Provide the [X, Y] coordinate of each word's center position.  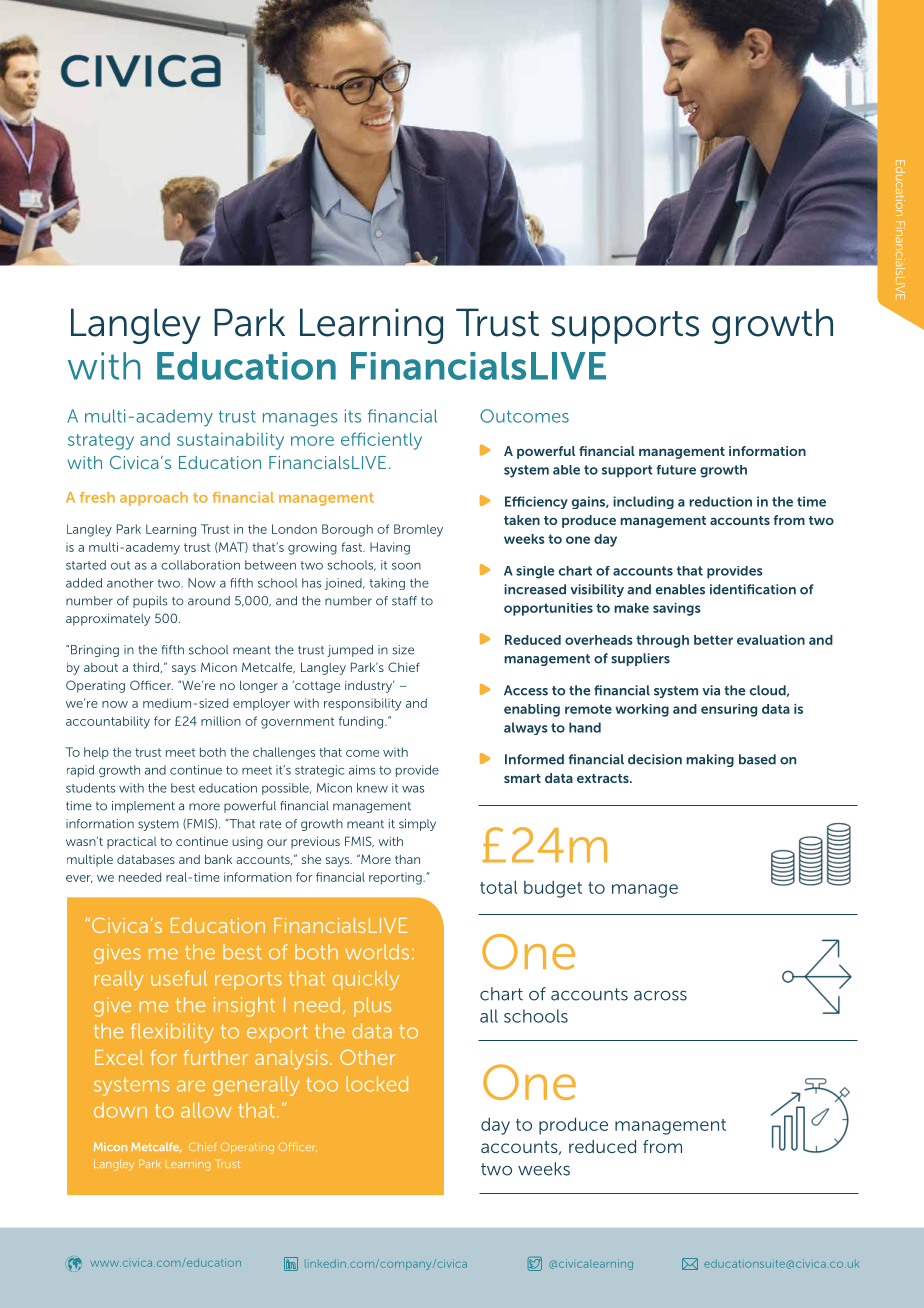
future [676, 470]
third [147, 667]
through [662, 641]
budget [553, 889]
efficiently [381, 441]
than [407, 859]
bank [218, 859]
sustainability [230, 441]
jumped [350, 651]
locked [377, 1084]
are [191, 1086]
